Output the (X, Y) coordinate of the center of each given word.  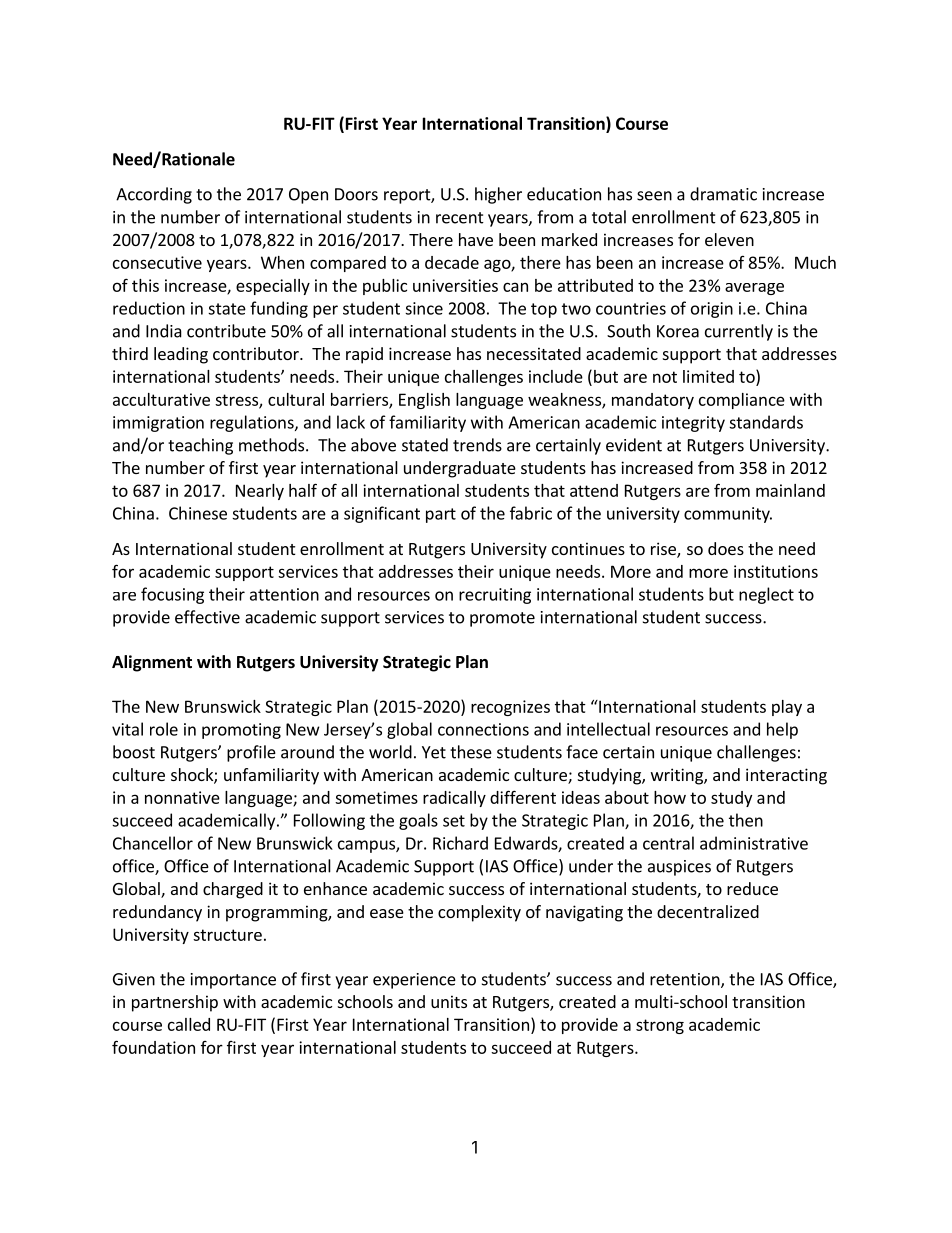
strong (660, 1026)
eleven (729, 239)
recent (460, 218)
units (449, 1001)
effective (207, 617)
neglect (766, 595)
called (189, 1024)
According (154, 195)
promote (502, 619)
